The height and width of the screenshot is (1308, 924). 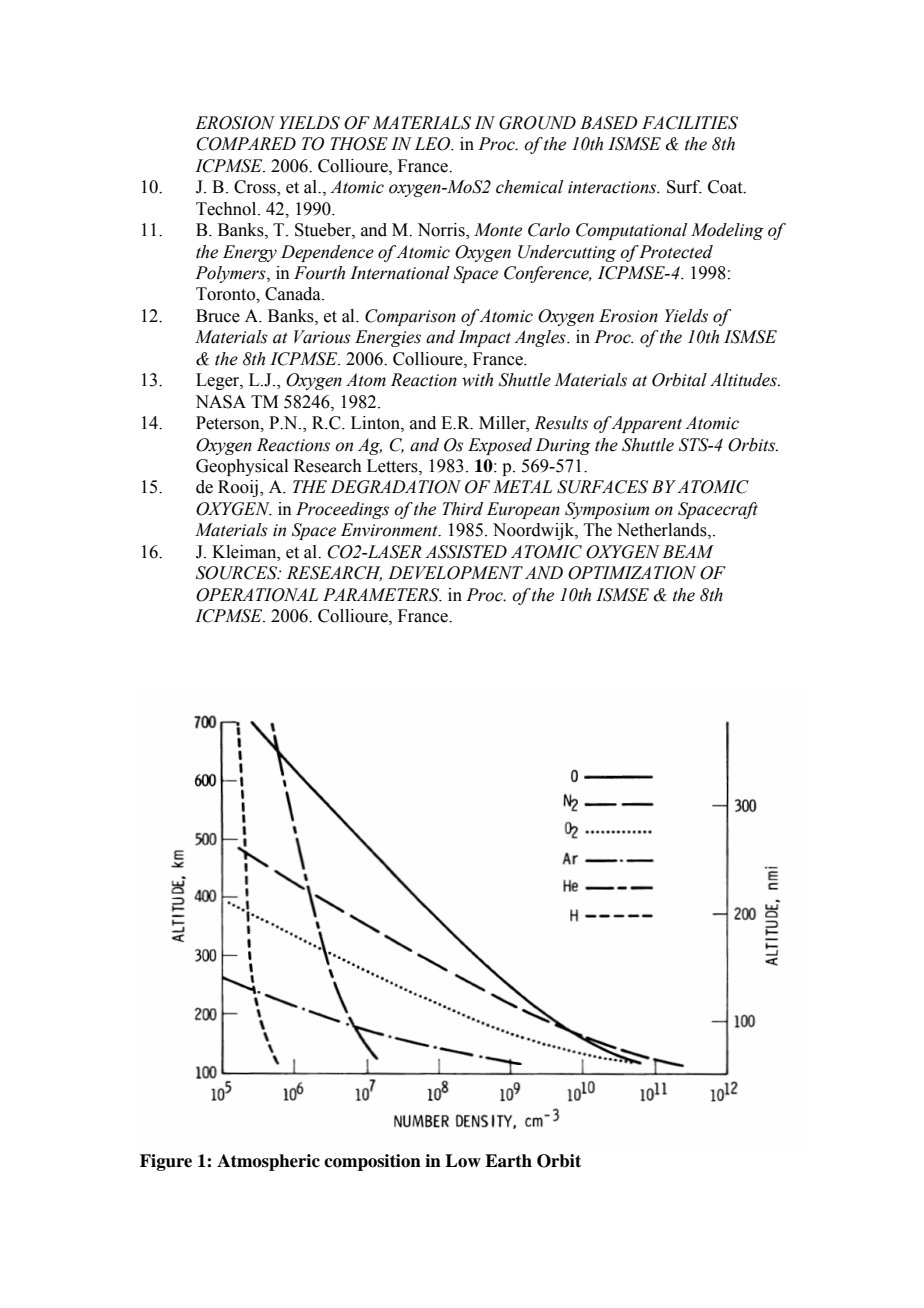 What do you see at coordinates (690, 123) in the screenshot?
I see `FACILITIES` at bounding box center [690, 123].
